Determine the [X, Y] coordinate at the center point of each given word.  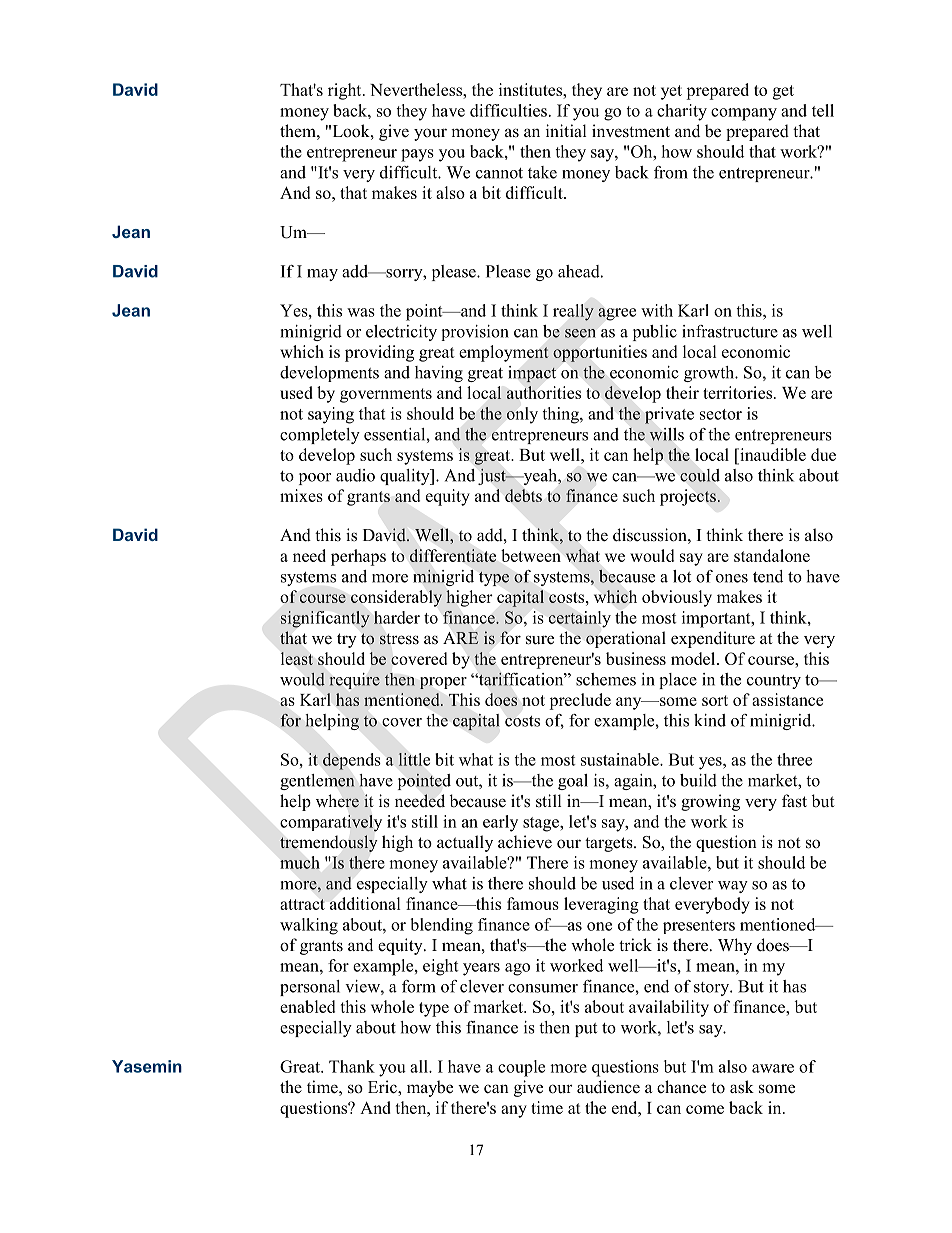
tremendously [329, 843]
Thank [352, 1066]
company [744, 114]
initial [566, 130]
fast [794, 801]
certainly [580, 619]
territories [737, 392]
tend [768, 576]
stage [542, 824]
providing [379, 353]
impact [532, 374]
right [346, 91]
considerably [396, 598]
